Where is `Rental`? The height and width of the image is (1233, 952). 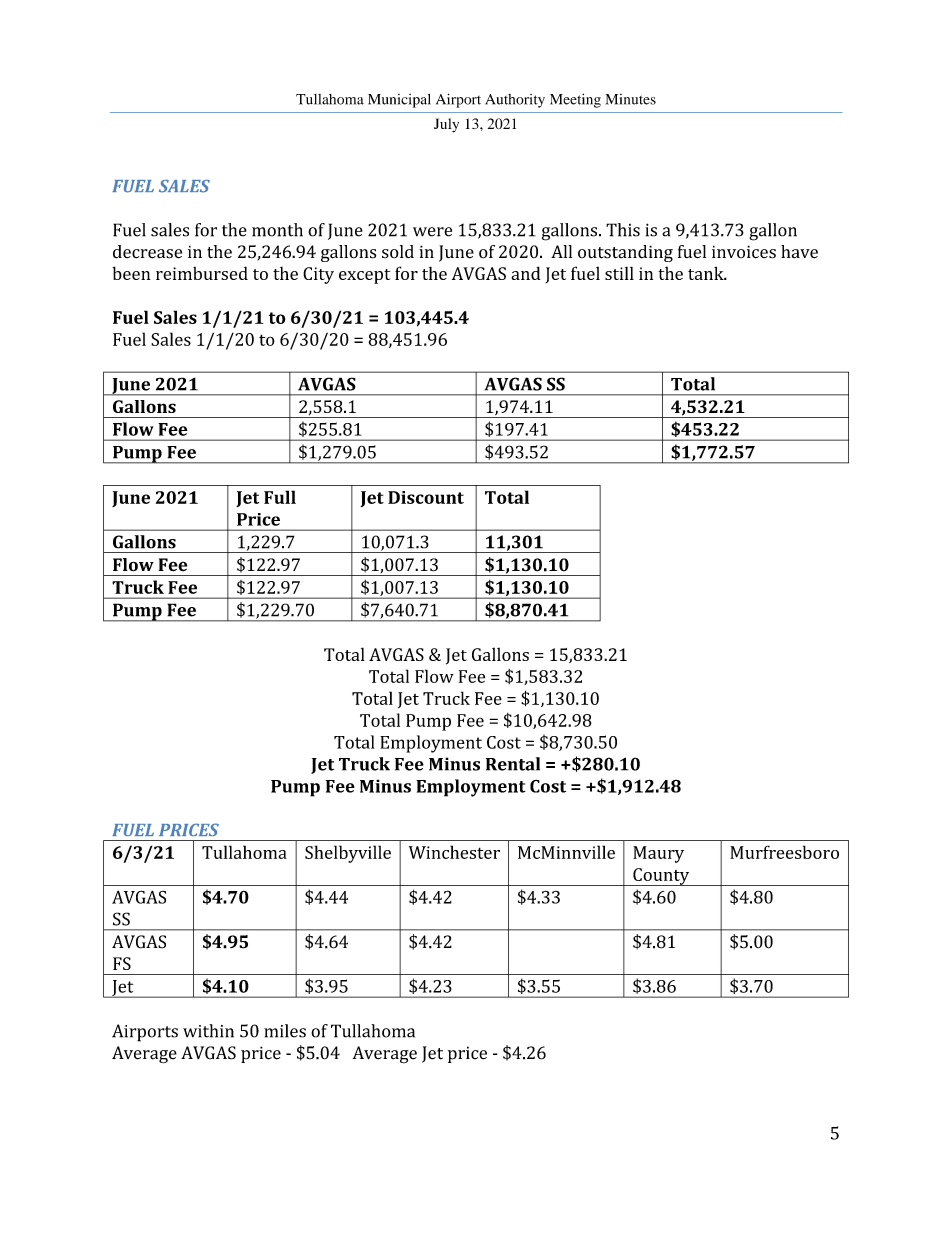
Rental is located at coordinates (513, 764).
